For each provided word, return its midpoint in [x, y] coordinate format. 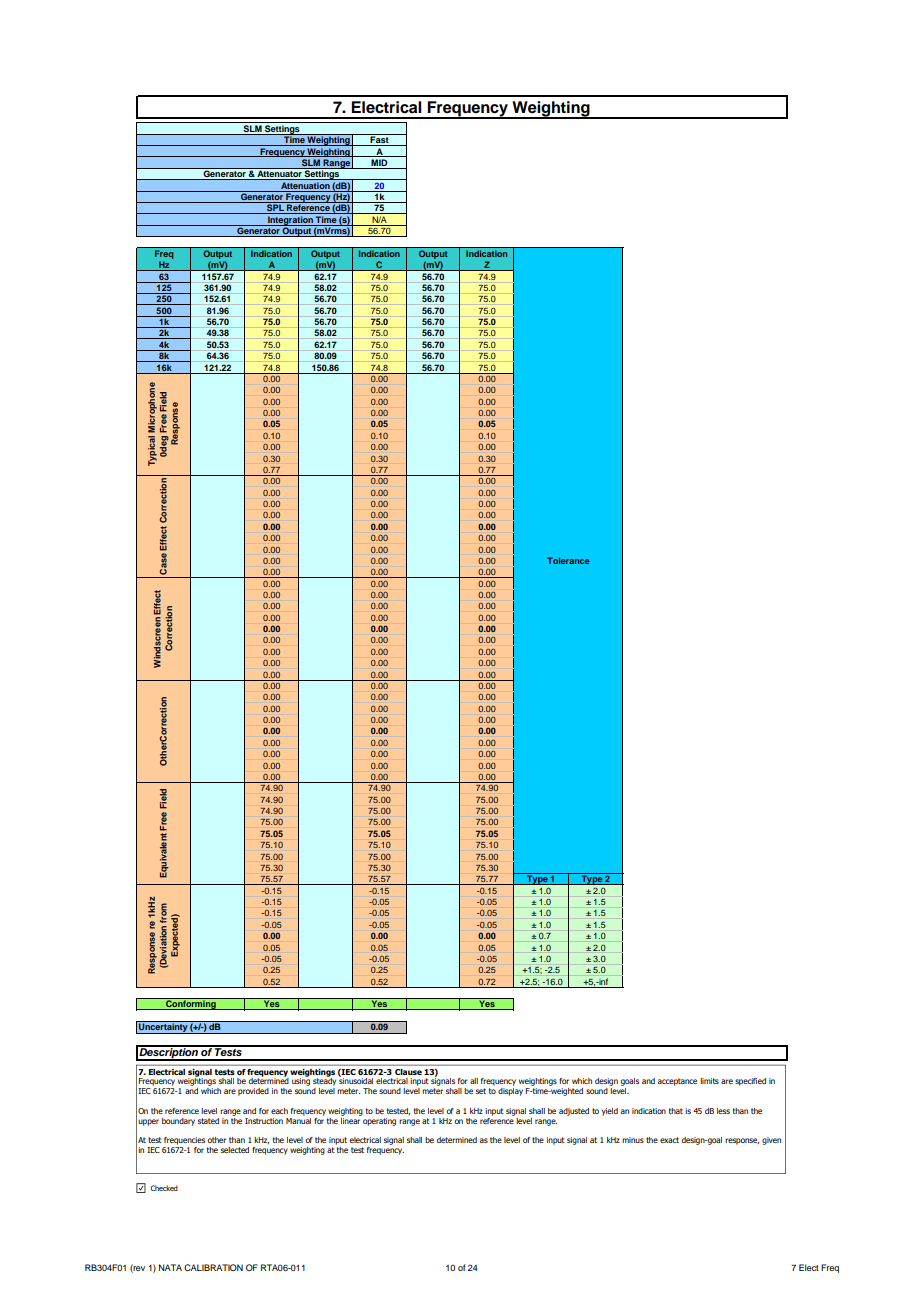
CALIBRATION [213, 1267]
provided [253, 1092]
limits [709, 1081]
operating [378, 1120]
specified [750, 1082]
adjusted [574, 1112]
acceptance [677, 1082]
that [676, 1111]
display [510, 1092]
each [279, 1111]
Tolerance [568, 560]
